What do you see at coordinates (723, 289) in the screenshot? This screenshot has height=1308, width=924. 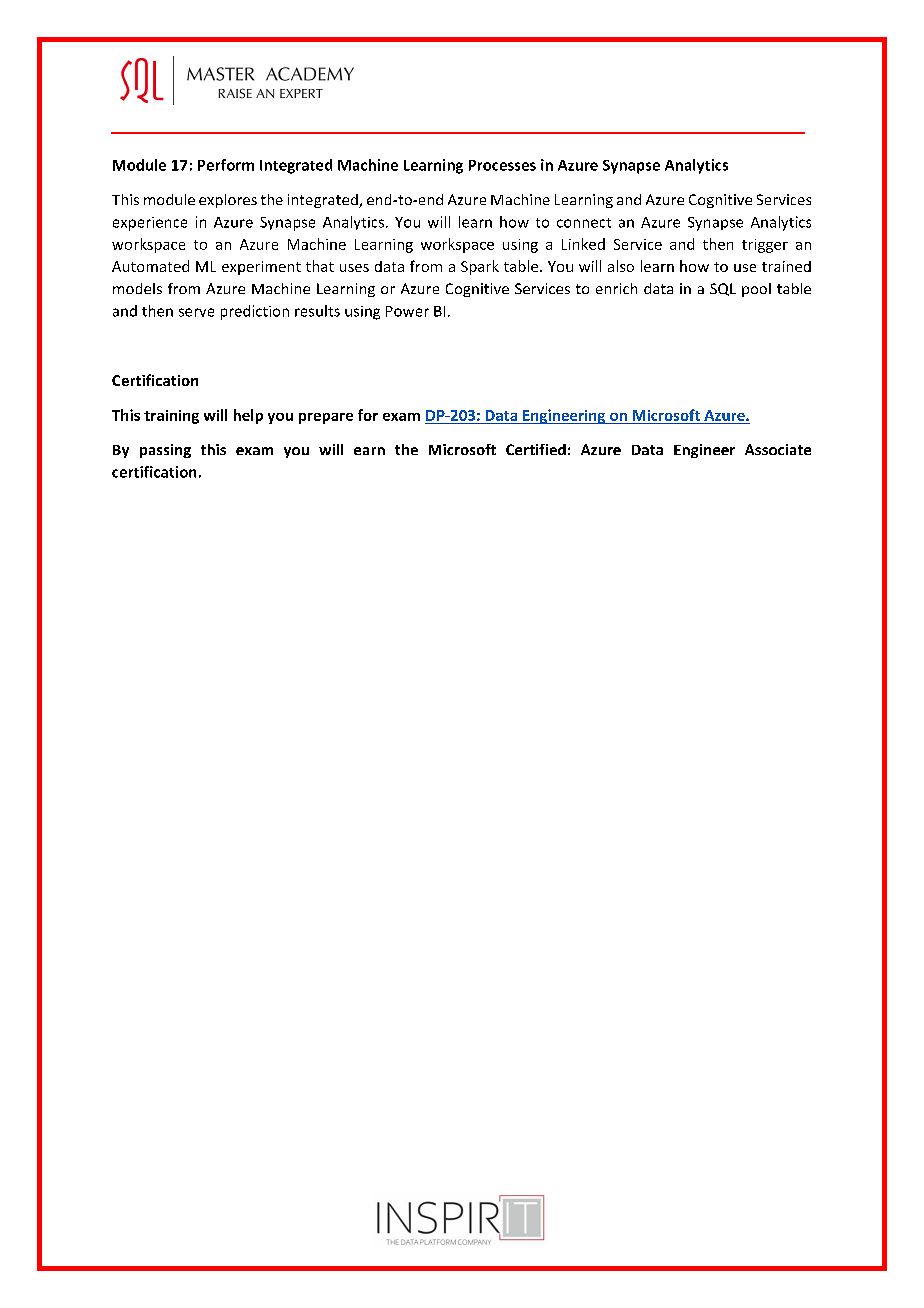 I see `SQL` at bounding box center [723, 289].
